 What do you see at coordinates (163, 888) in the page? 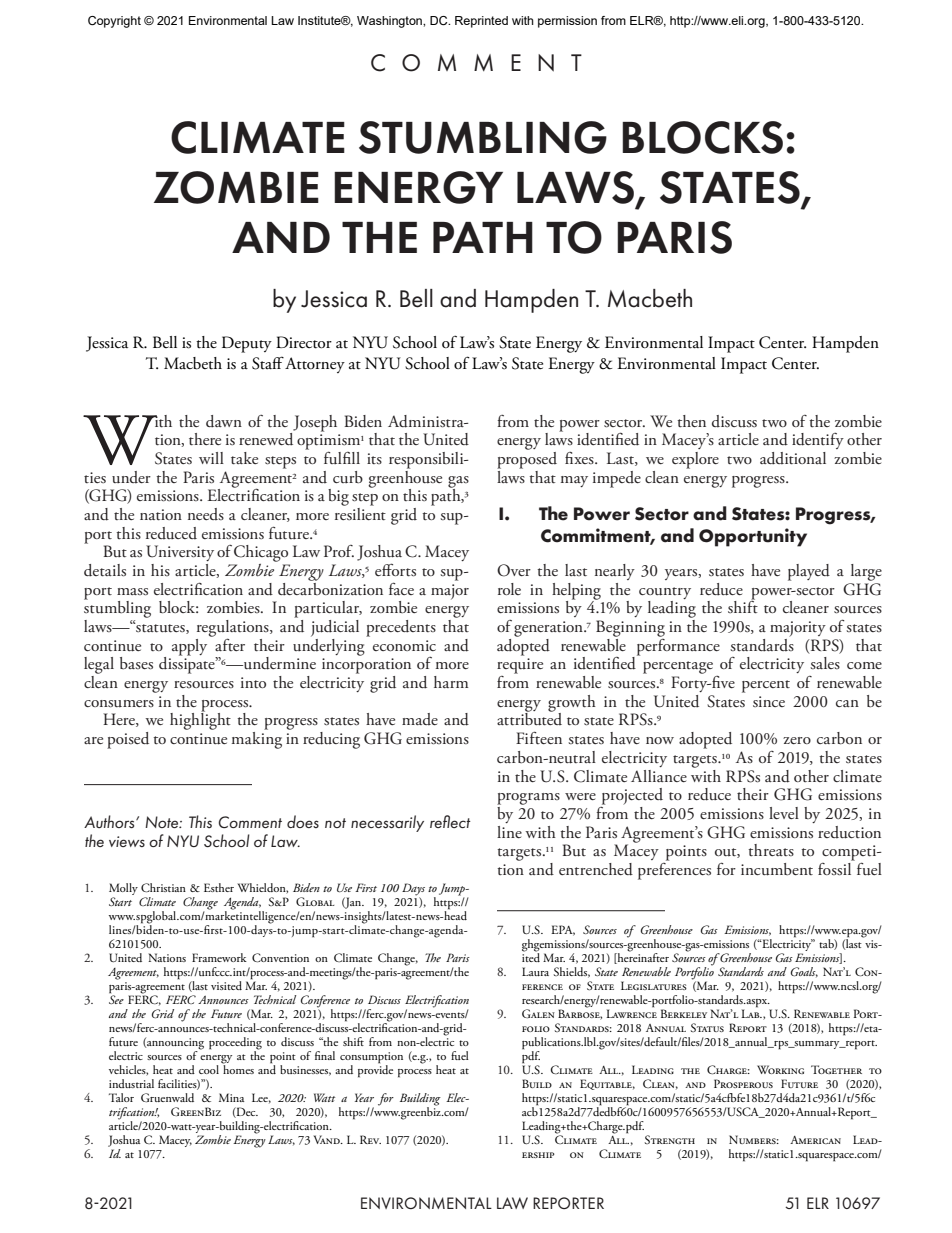
I see `Christian` at bounding box center [163, 888].
